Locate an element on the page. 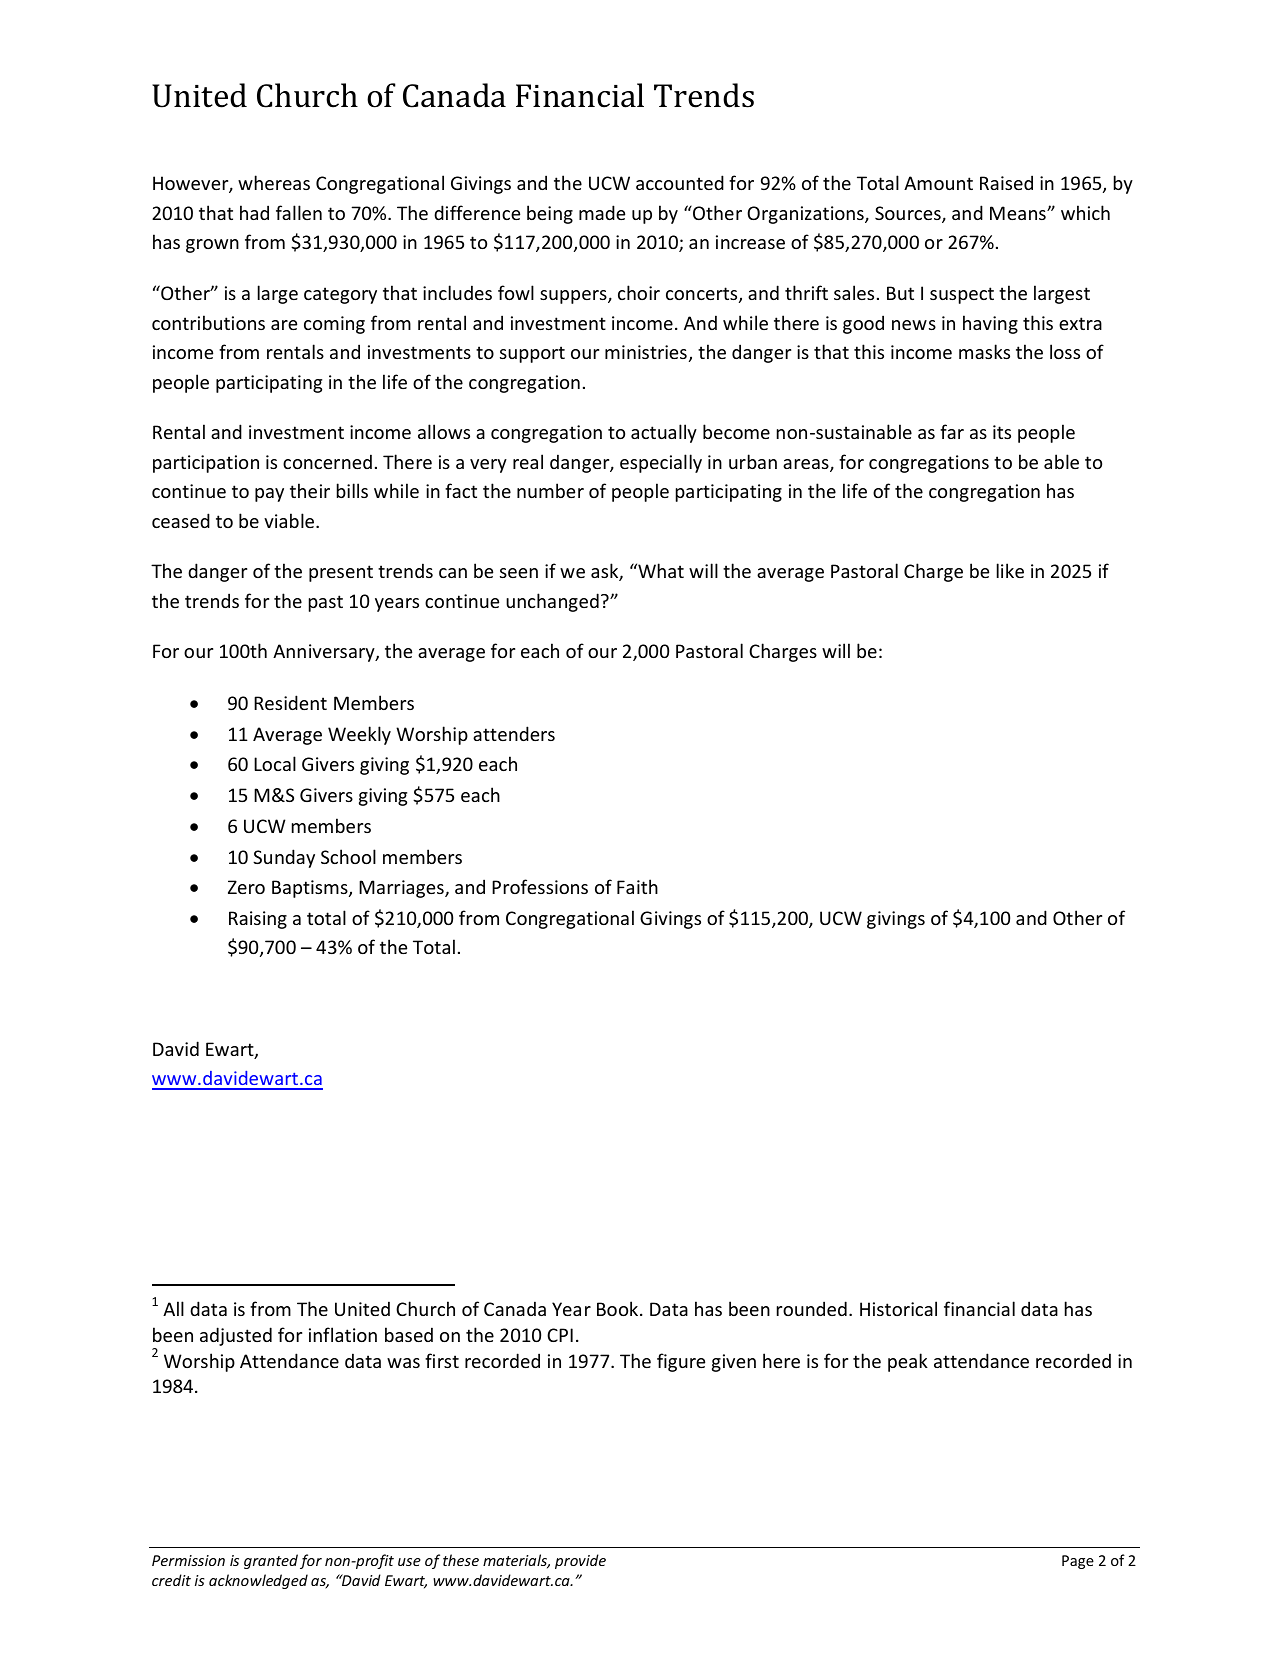  What is located at coordinates (660, 570).
